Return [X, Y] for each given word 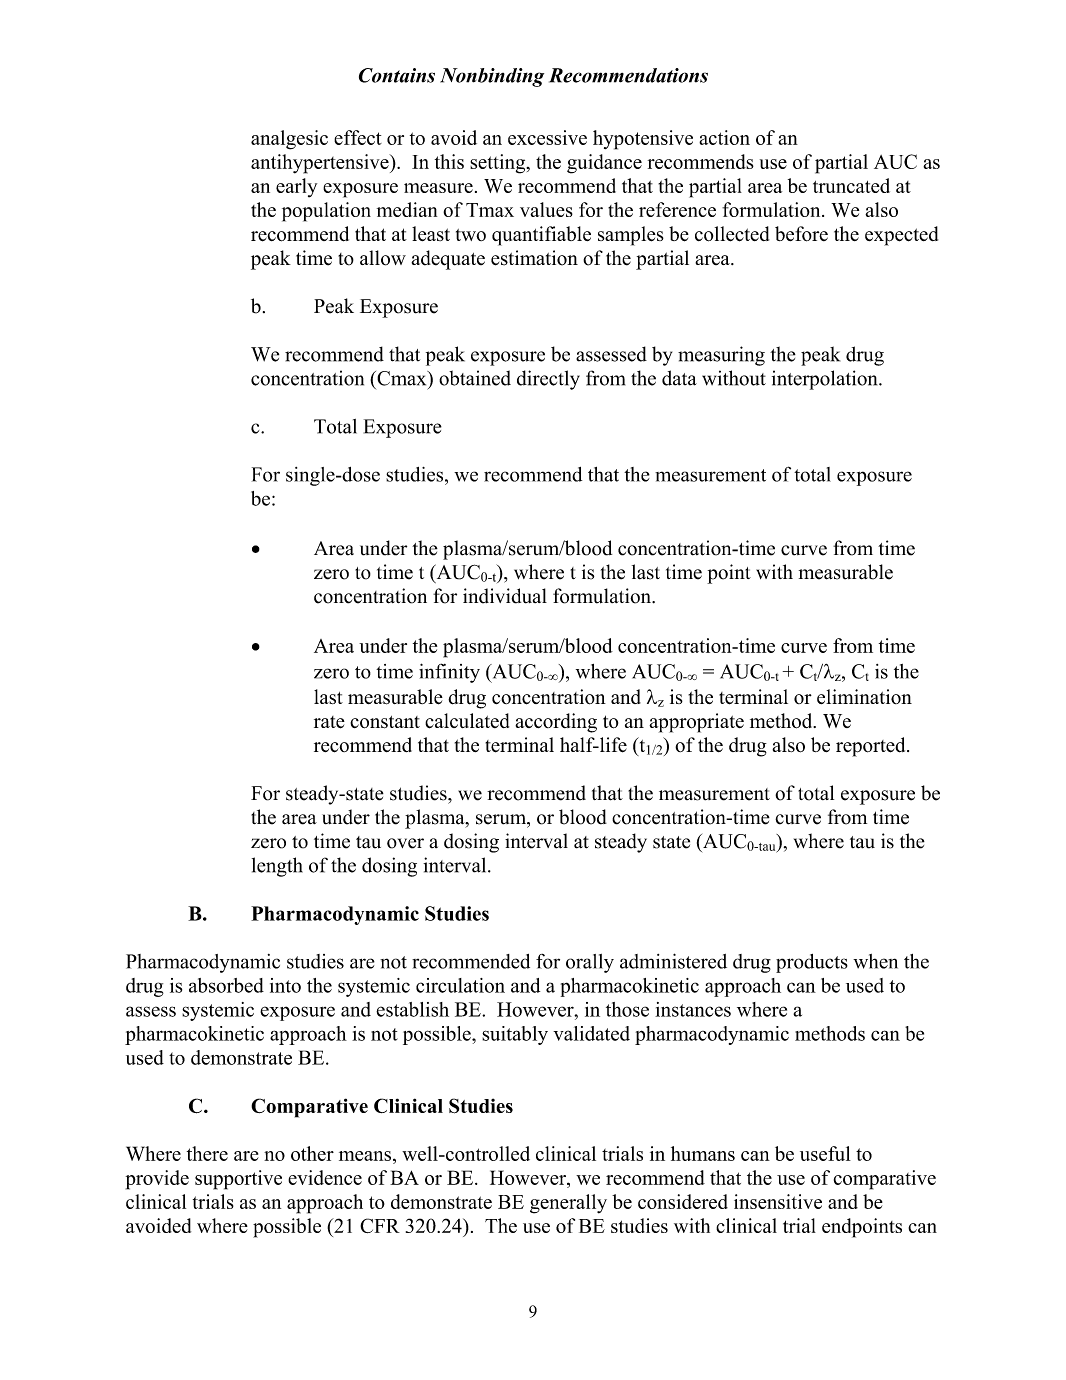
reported [872, 747]
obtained [475, 378]
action [724, 137]
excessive [547, 137]
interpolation [826, 380]
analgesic [289, 140]
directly [548, 380]
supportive [238, 1180]
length [277, 867]
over [405, 843]
